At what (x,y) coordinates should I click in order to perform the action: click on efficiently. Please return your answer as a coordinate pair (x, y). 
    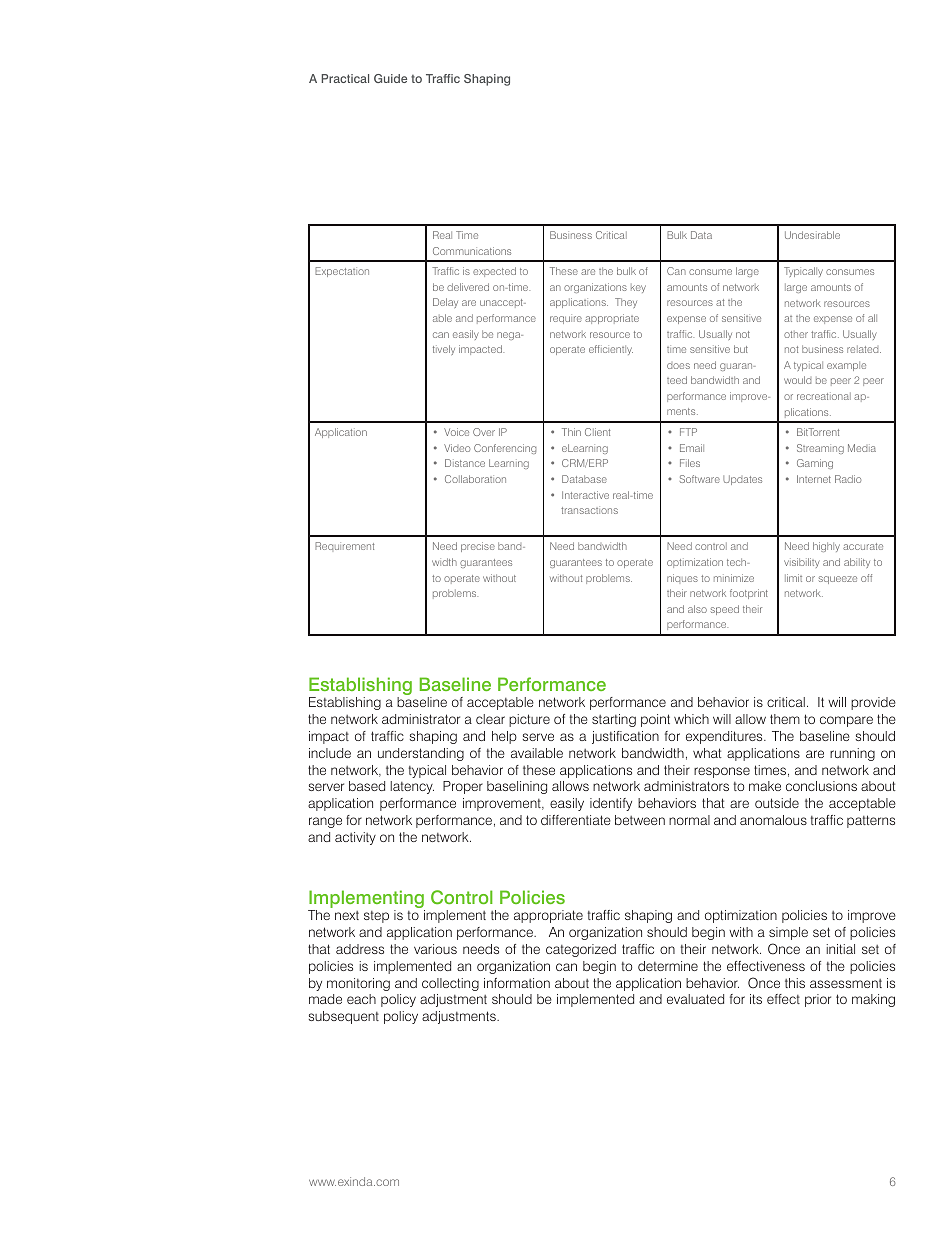
    Looking at the image, I should click on (611, 350).
